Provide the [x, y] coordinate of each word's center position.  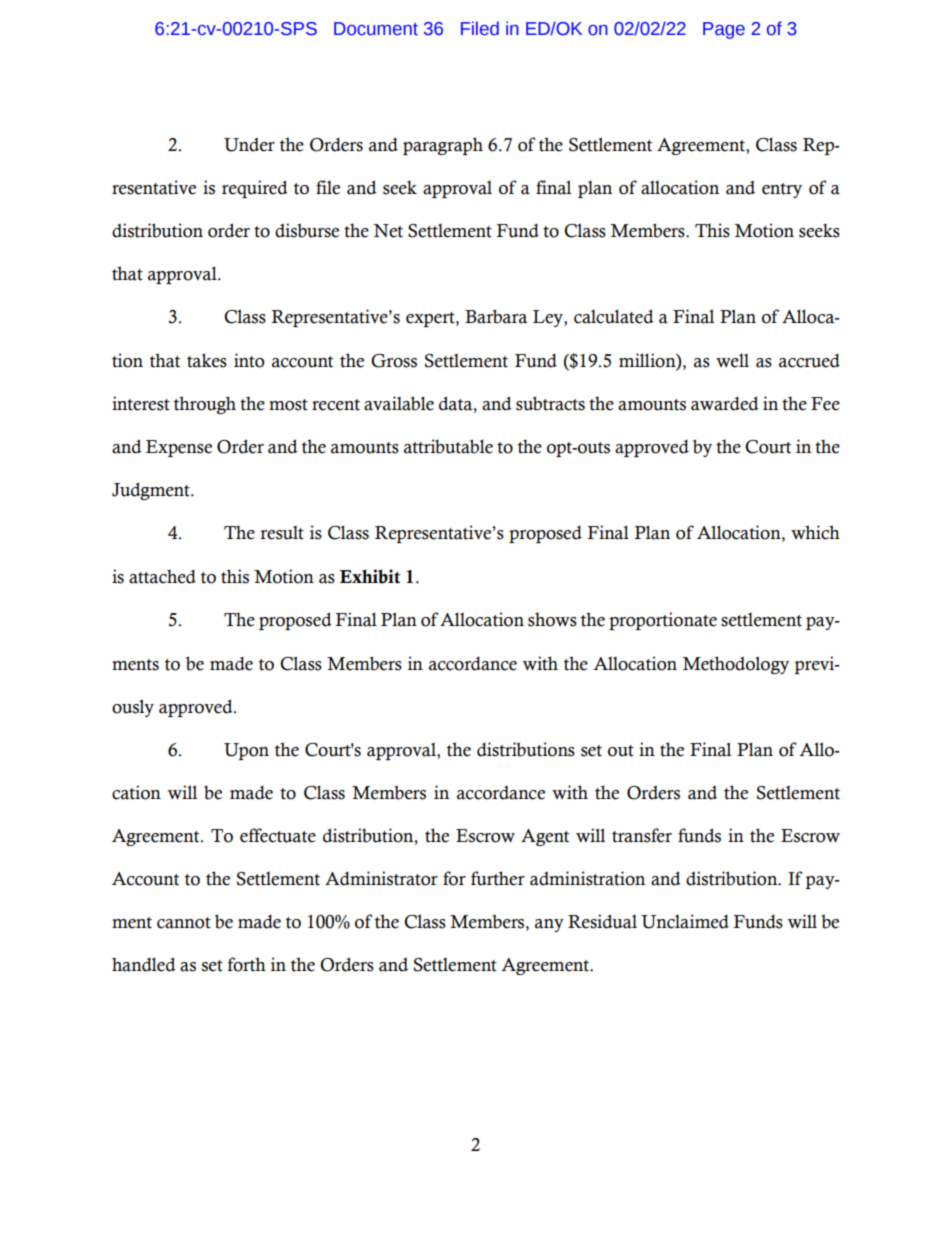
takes [207, 360]
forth [247, 964]
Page [724, 30]
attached [162, 576]
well [732, 361]
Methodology [735, 665]
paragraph [443, 146]
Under [249, 144]
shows [552, 619]
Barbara [496, 316]
